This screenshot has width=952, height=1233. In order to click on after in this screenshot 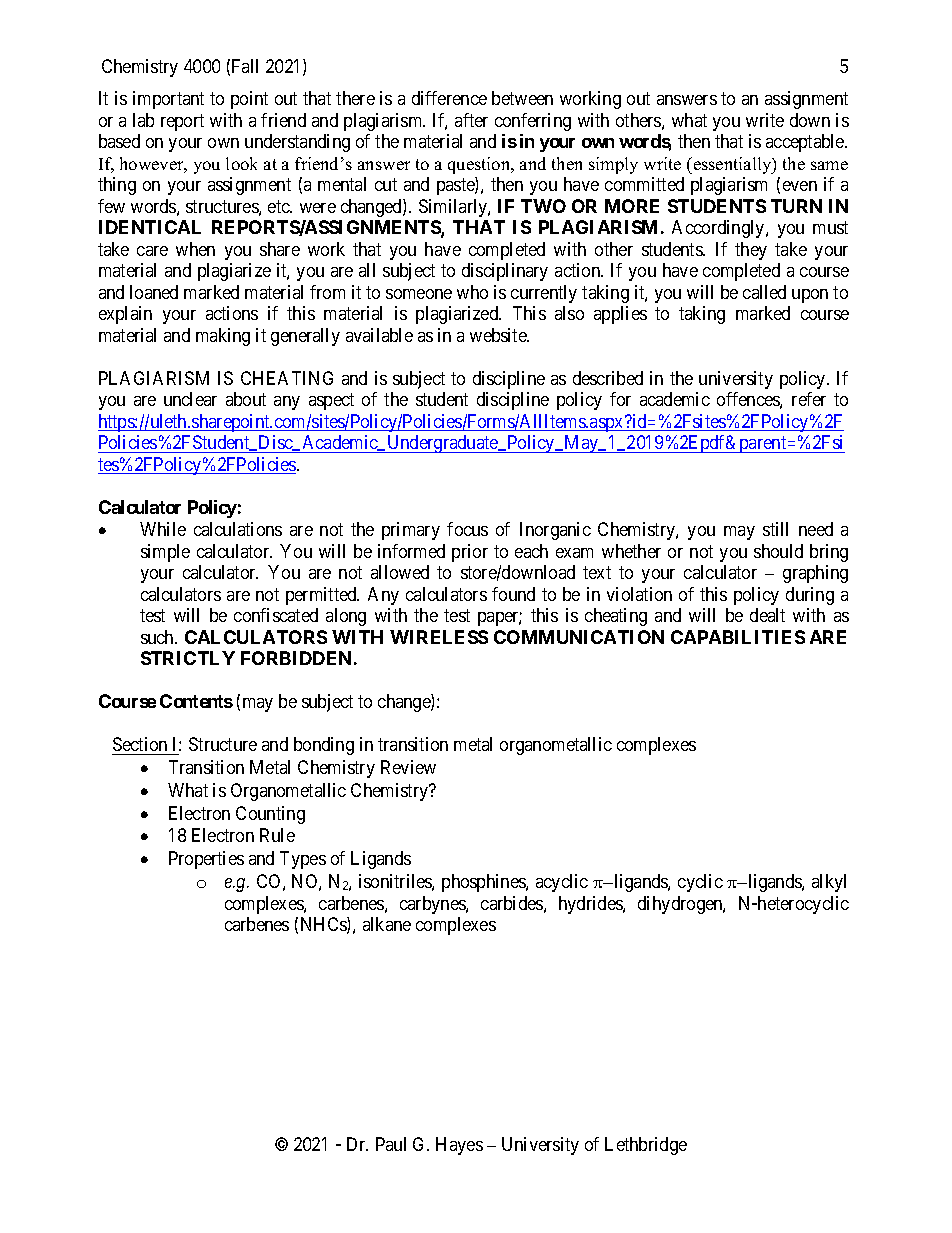, I will do `click(471, 120)`.
